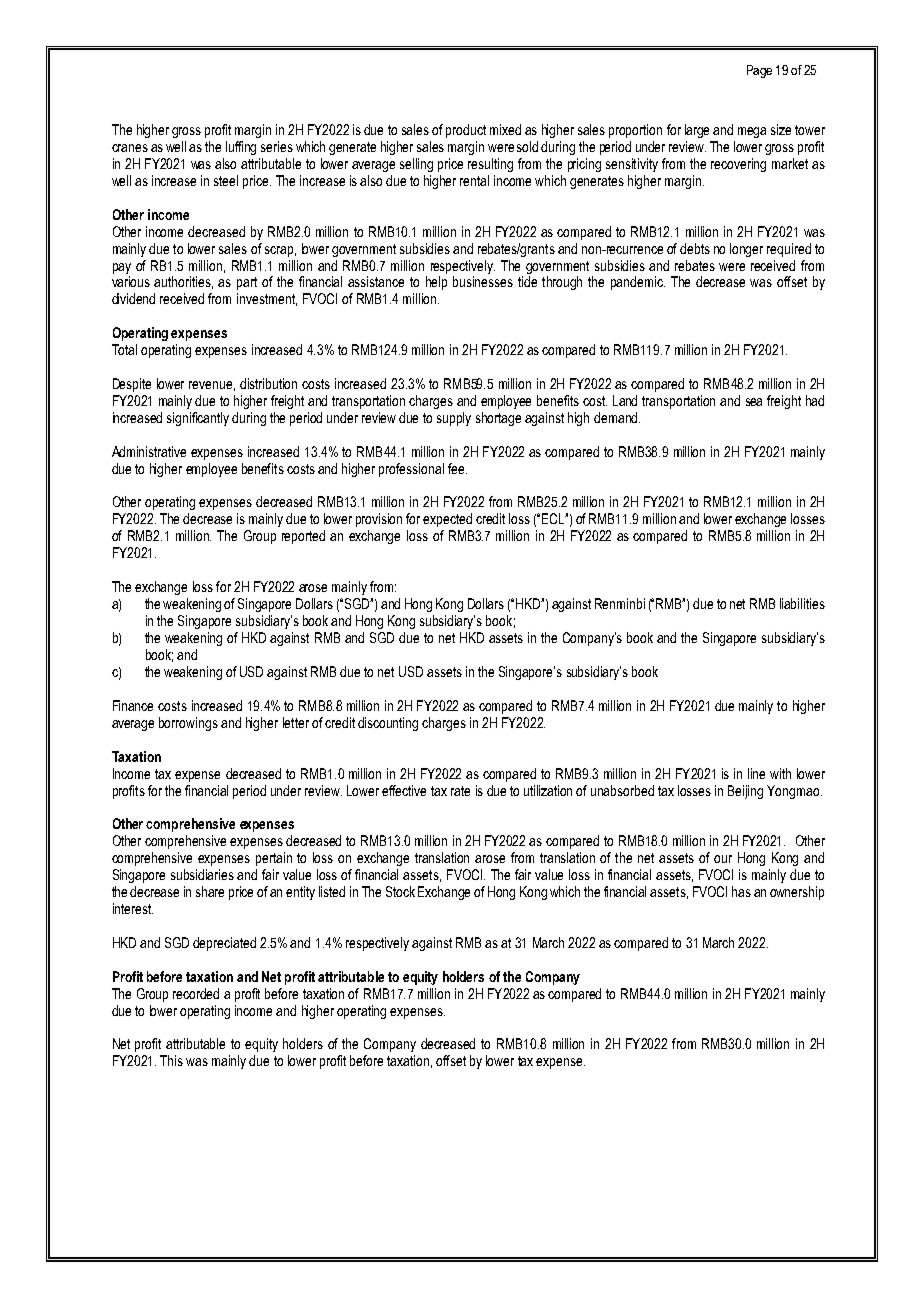 The image size is (924, 1308). Describe the element at coordinates (466, 131) in the image. I see `product` at that location.
